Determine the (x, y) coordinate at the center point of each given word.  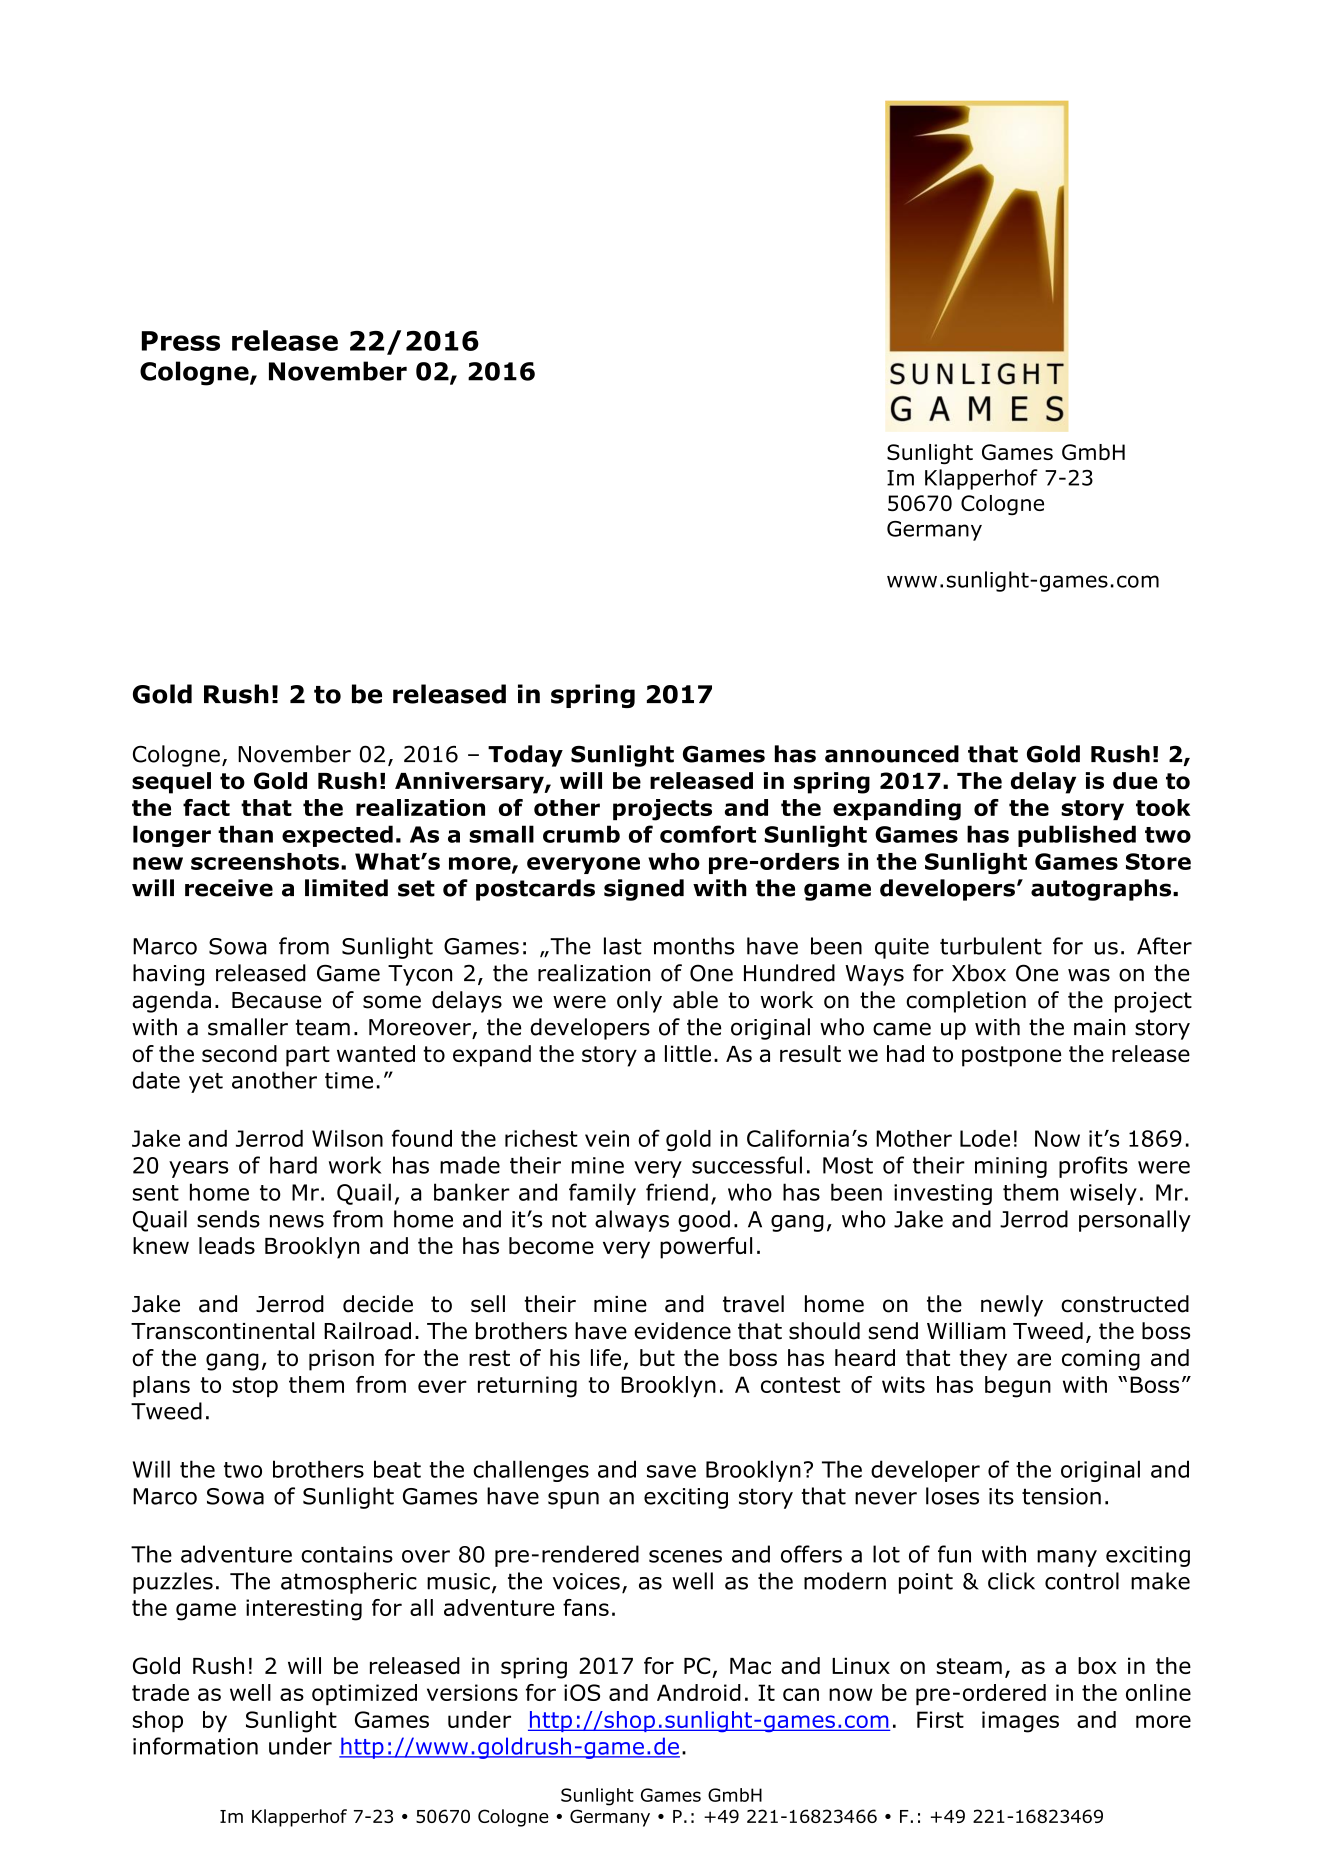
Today (525, 756)
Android (699, 1692)
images (1020, 1722)
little (688, 1053)
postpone (1011, 1056)
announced (892, 754)
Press (181, 341)
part (308, 1056)
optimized (364, 1694)
